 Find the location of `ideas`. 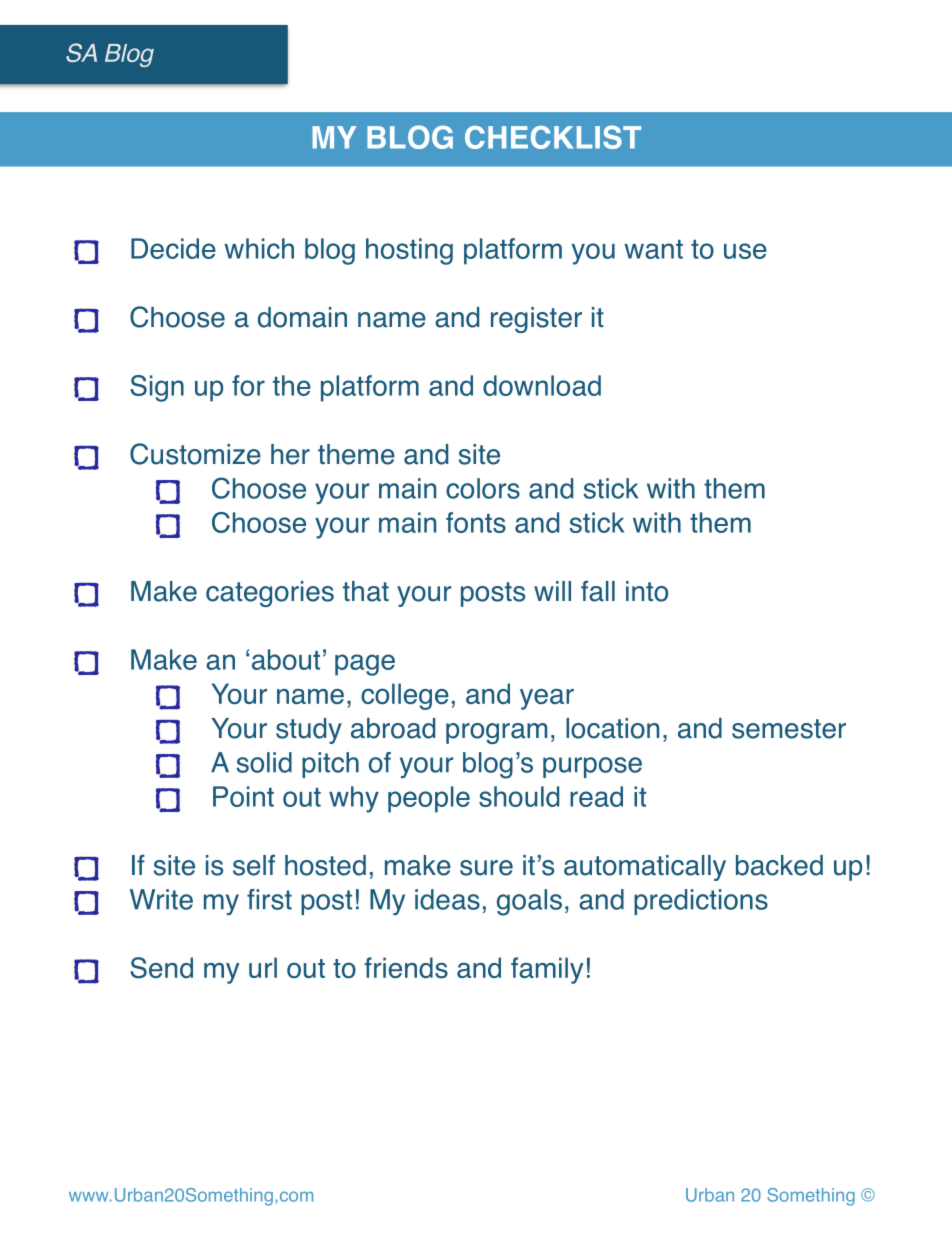

ideas is located at coordinates (447, 899).
